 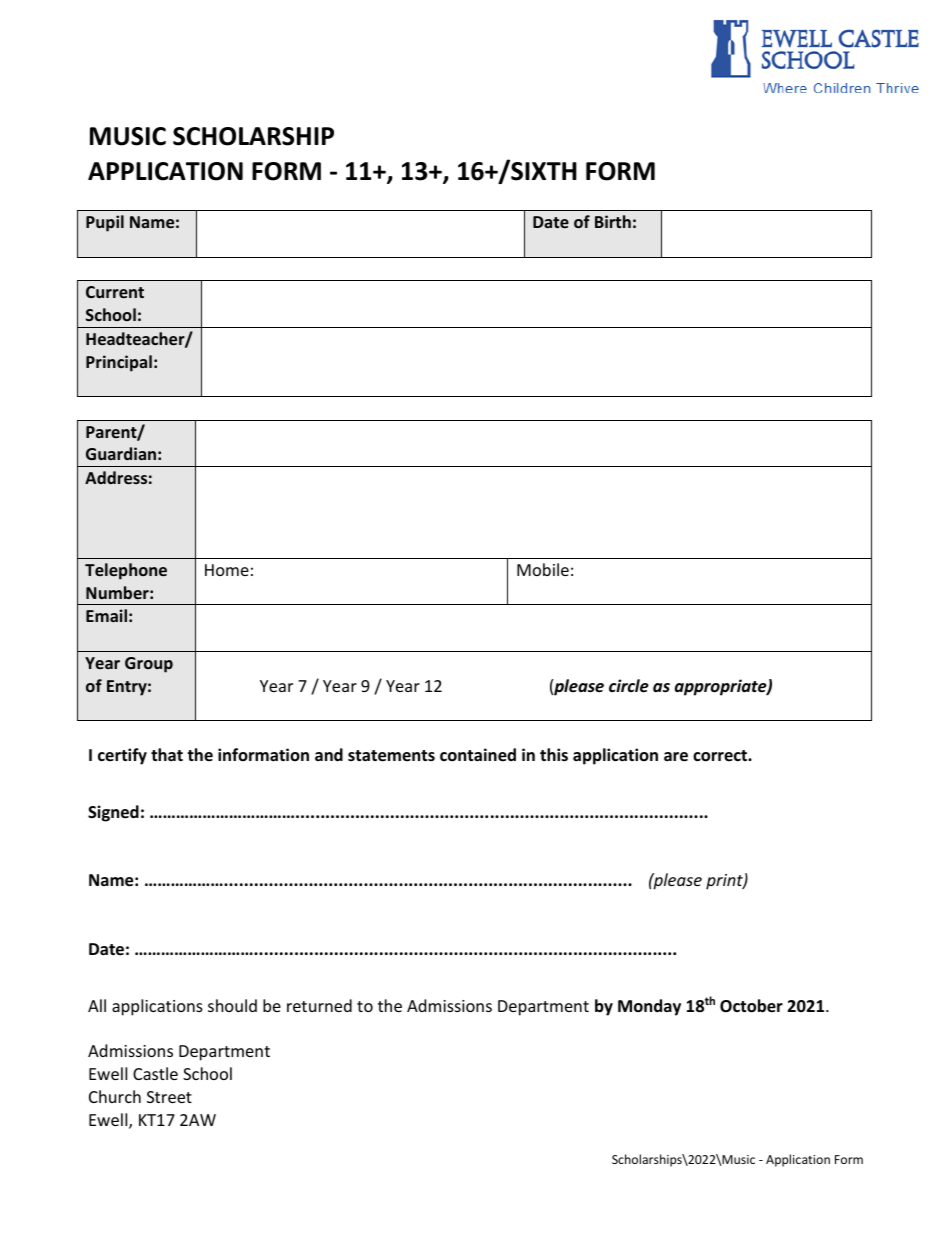 I want to click on Mobile, so click(x=543, y=569).
